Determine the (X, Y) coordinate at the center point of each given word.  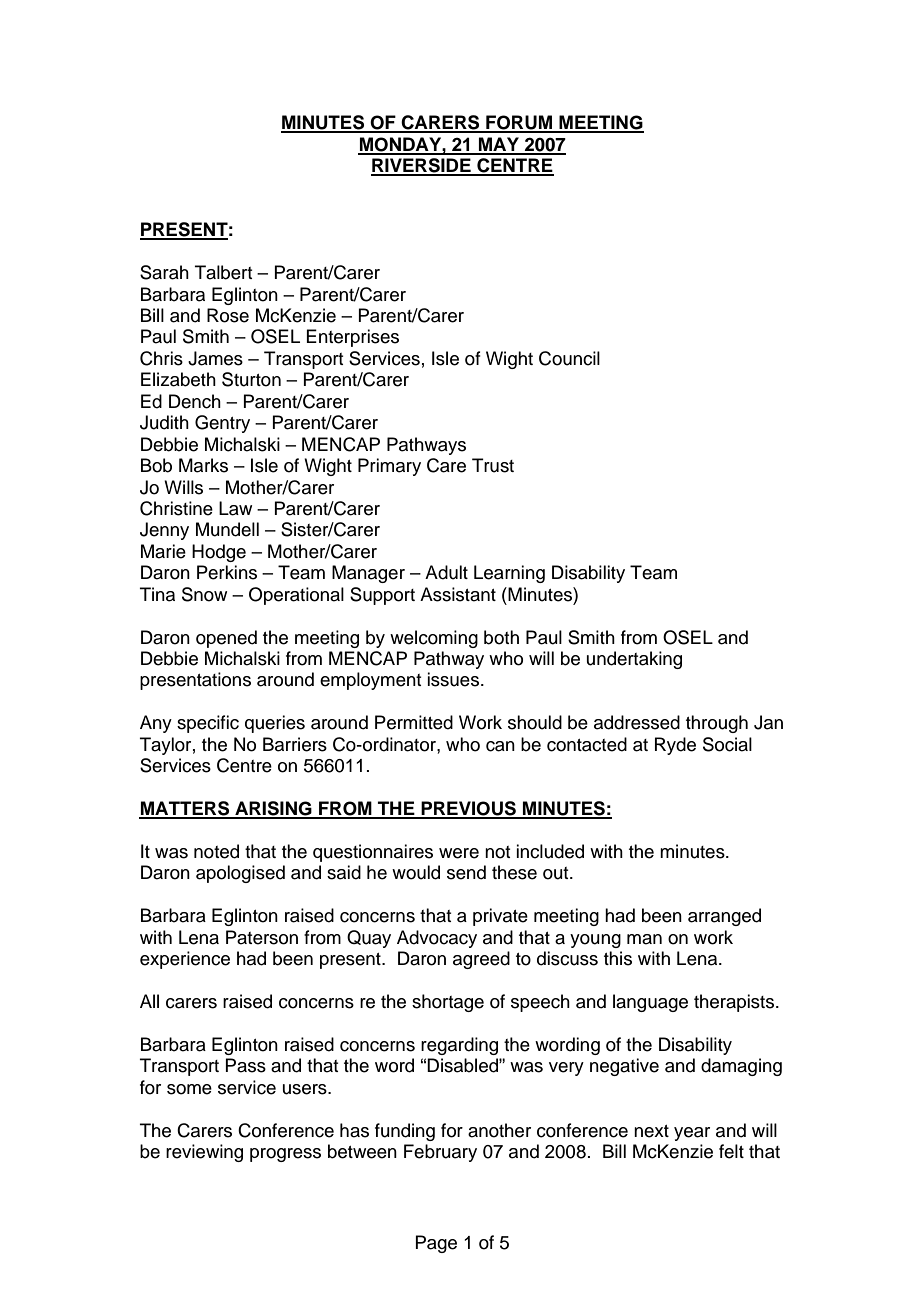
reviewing (204, 1153)
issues (453, 679)
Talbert (224, 272)
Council (569, 358)
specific (208, 724)
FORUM (519, 123)
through (717, 724)
